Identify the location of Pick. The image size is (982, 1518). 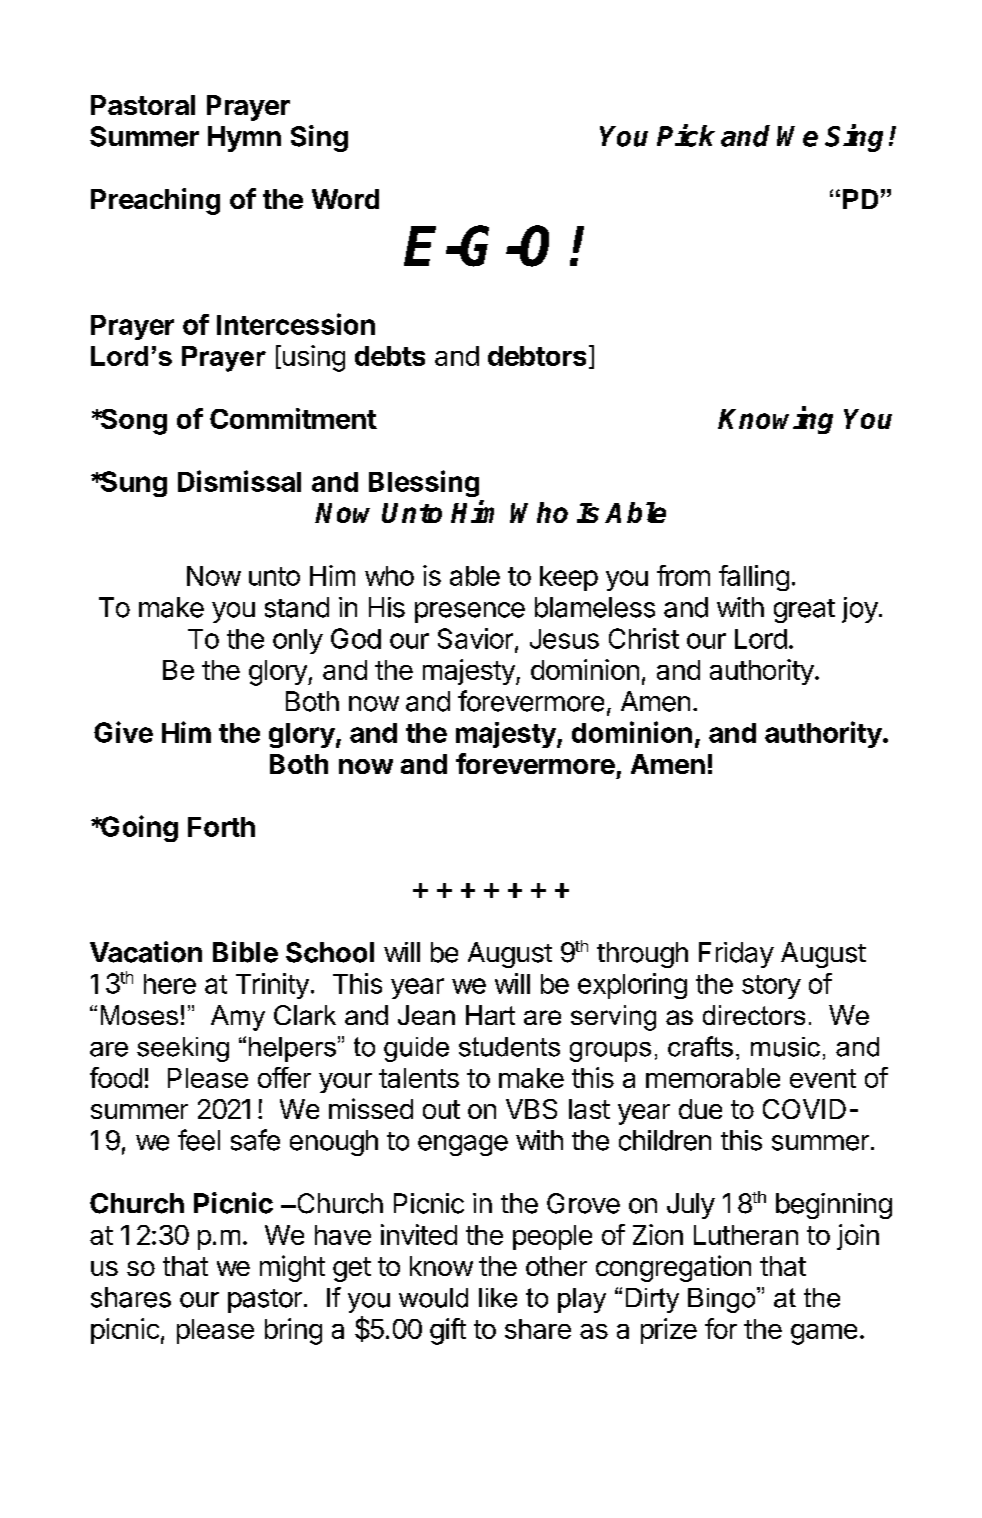
(686, 135).
